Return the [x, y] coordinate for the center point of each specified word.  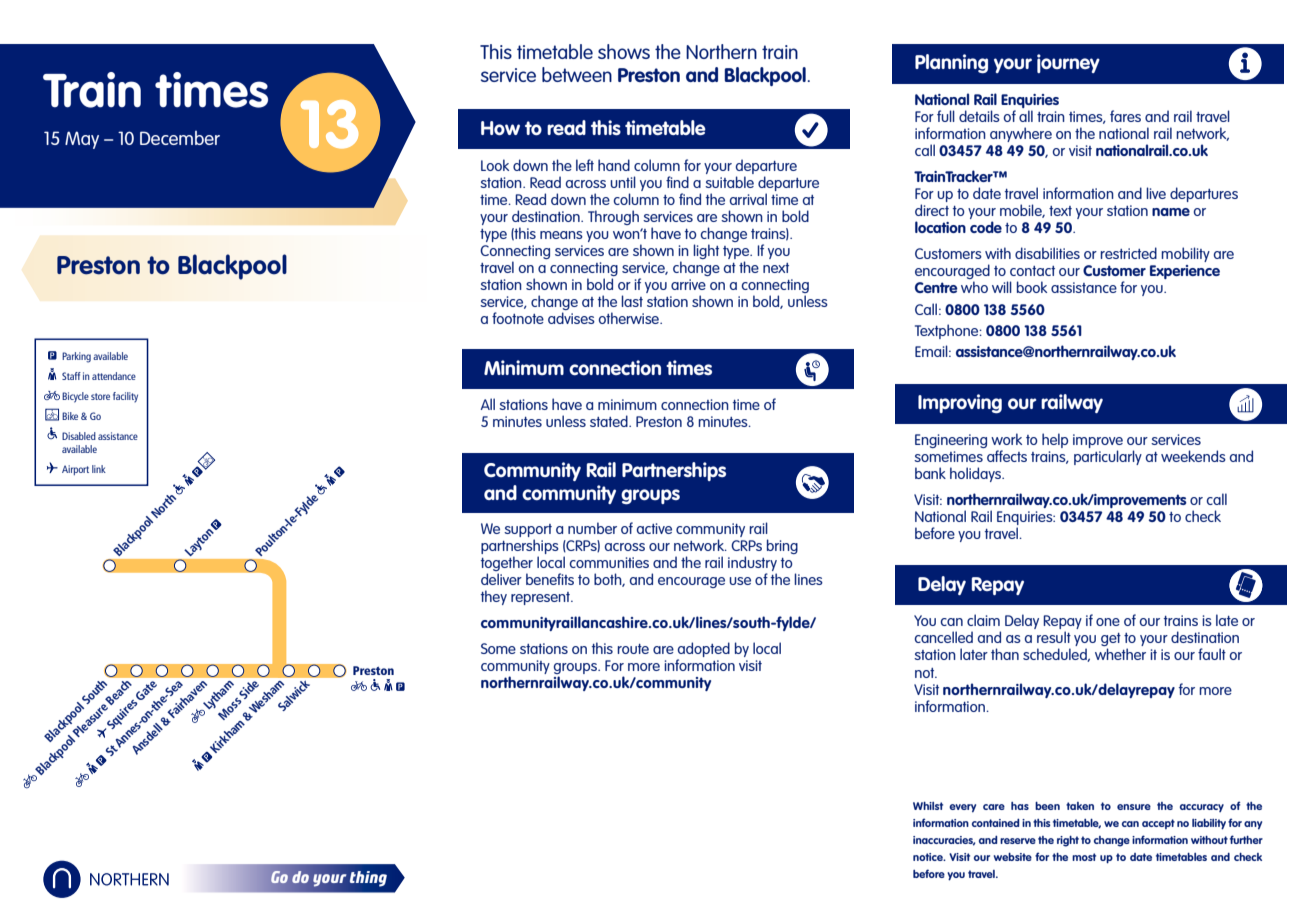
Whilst [928, 805]
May [82, 140]
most [1084, 857]
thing [368, 879]
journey [1068, 63]
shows [624, 51]
